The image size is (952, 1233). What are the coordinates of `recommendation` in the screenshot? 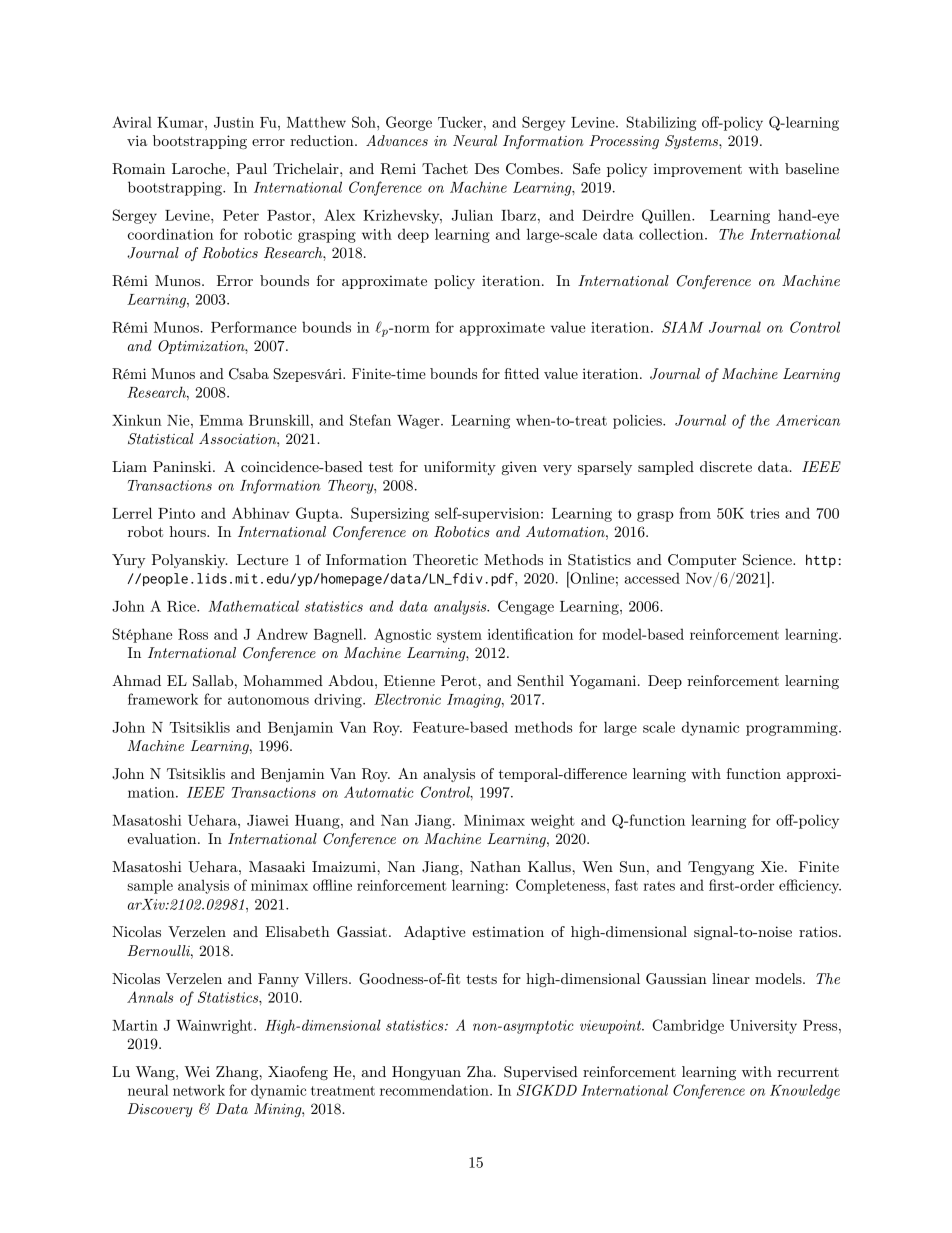 It's located at (435, 1090).
